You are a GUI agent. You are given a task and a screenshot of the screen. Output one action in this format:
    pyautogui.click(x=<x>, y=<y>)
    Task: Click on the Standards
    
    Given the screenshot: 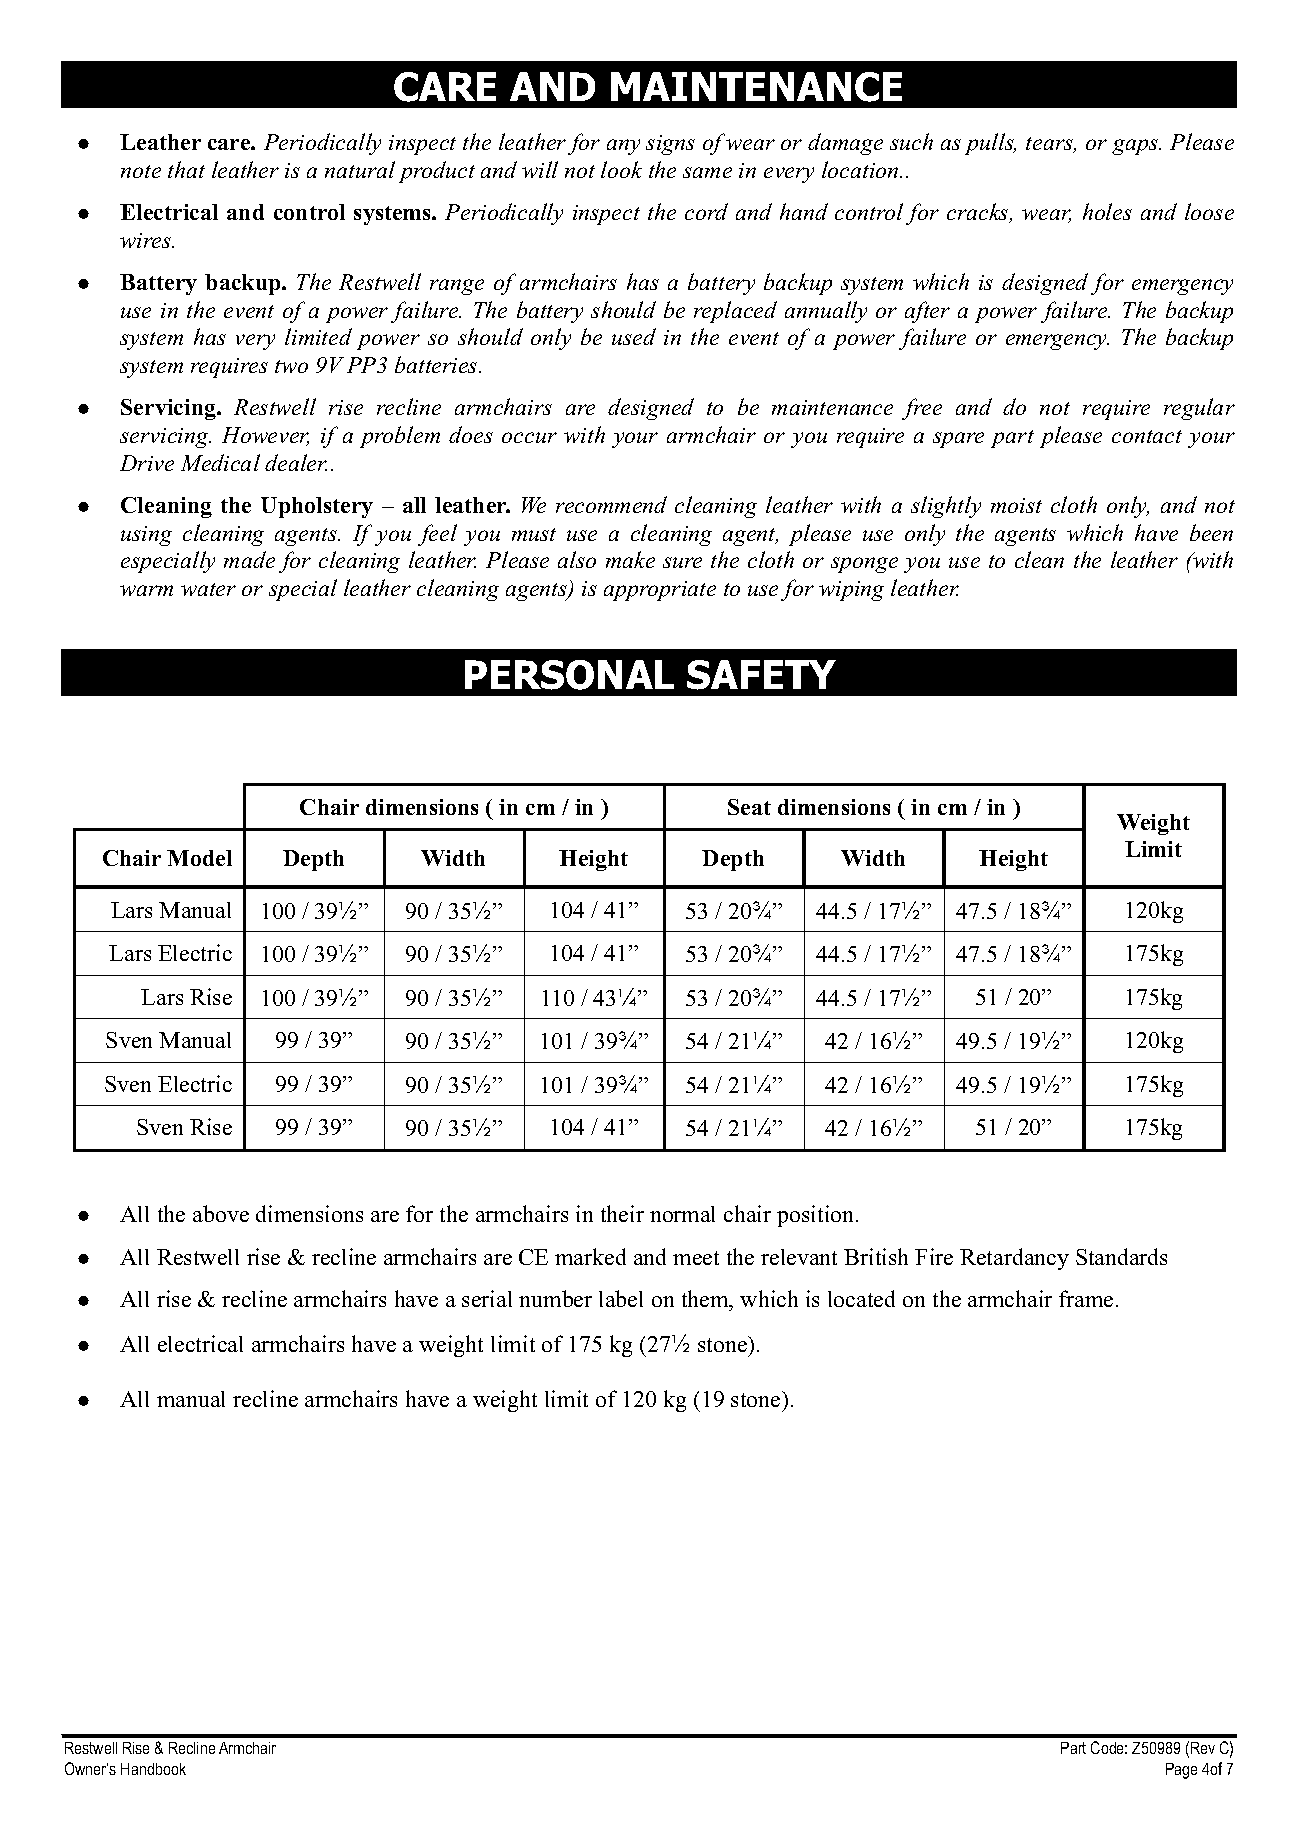 What is the action you would take?
    pyautogui.click(x=1121, y=1256)
